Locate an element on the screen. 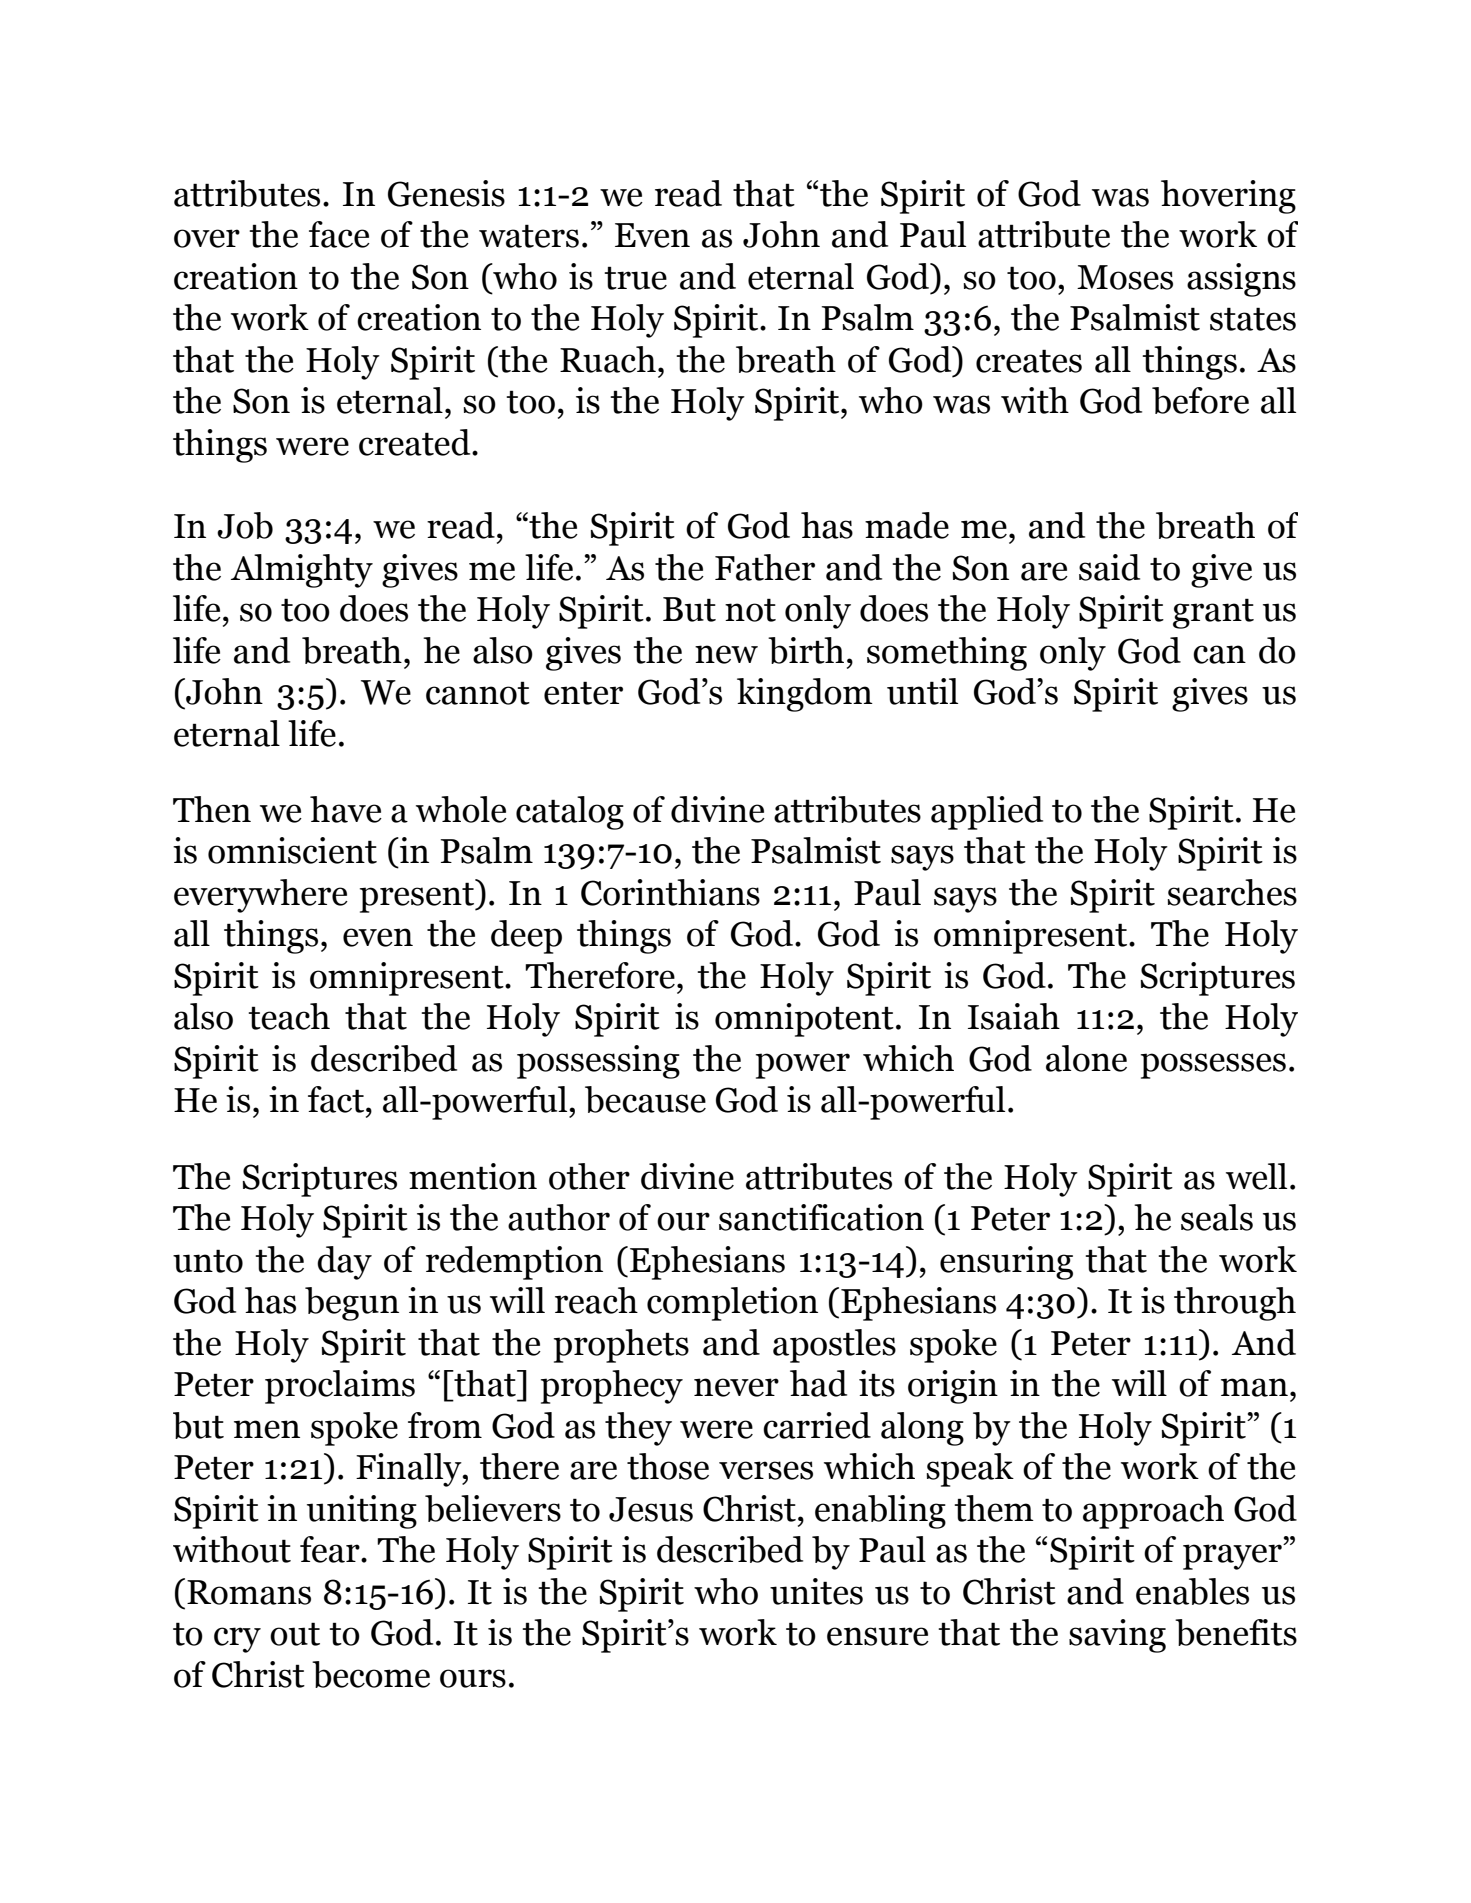  unites is located at coordinates (816, 1591).
